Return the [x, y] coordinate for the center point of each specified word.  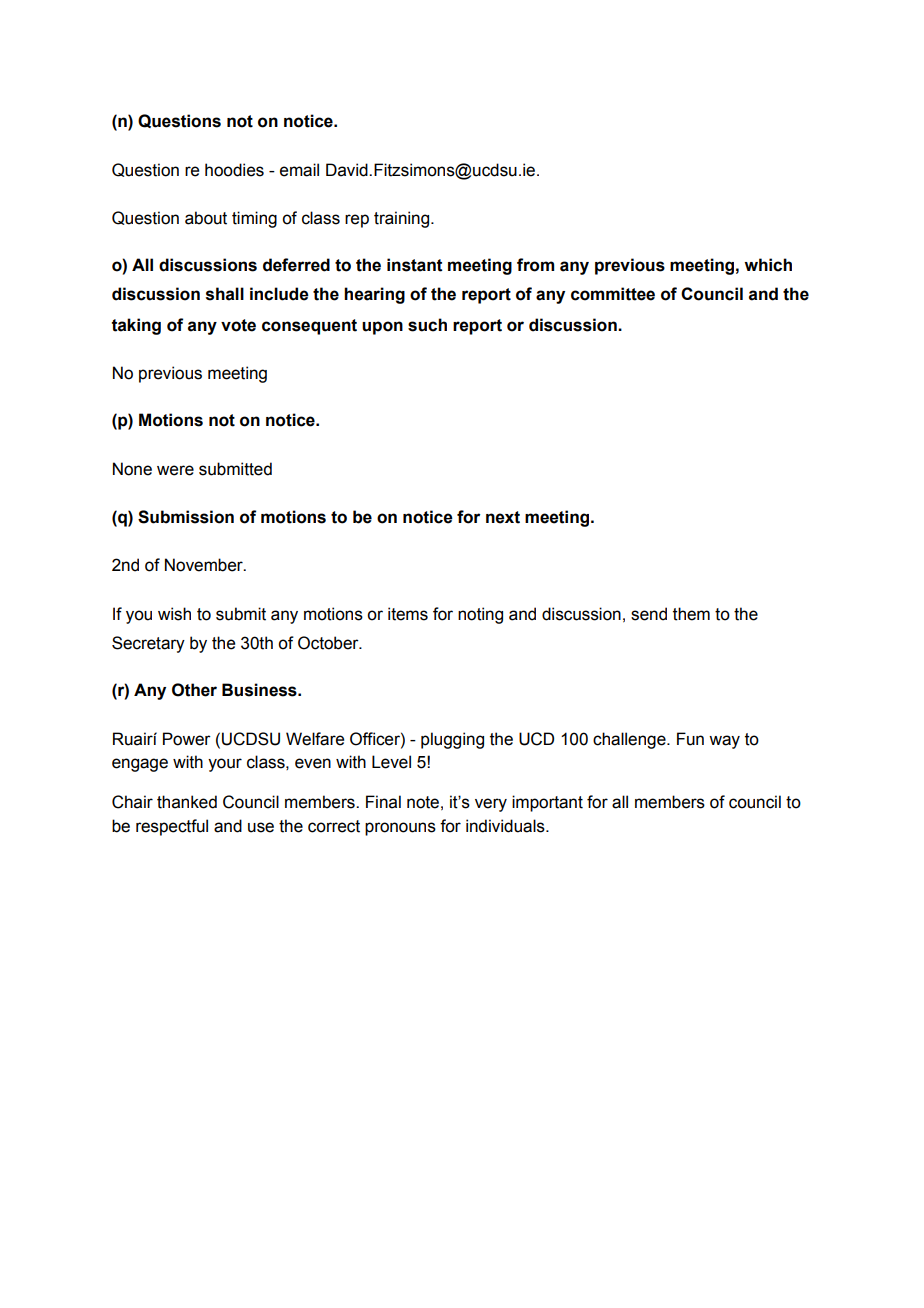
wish [174, 614]
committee [613, 294]
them [691, 614]
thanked [187, 802]
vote [238, 325]
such [427, 325]
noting [480, 615]
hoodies [234, 170]
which [768, 265]
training [403, 219]
